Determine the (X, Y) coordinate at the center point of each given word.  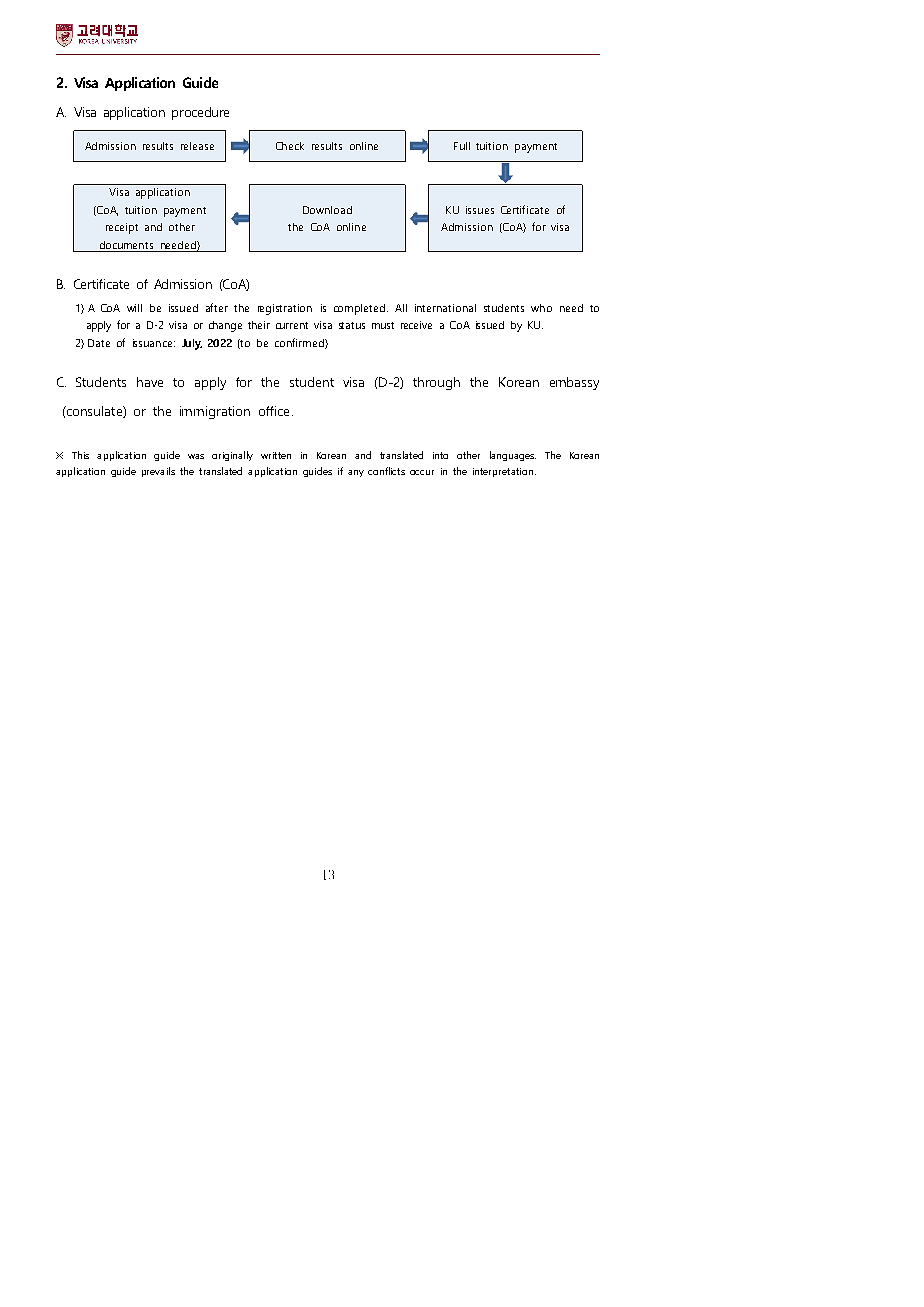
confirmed (300, 343)
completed (361, 309)
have (150, 382)
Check (290, 146)
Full (462, 146)
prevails (158, 472)
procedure (200, 113)
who (541, 308)
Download (327, 210)
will (134, 308)
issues (480, 210)
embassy (574, 383)
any (356, 473)
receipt (122, 228)
